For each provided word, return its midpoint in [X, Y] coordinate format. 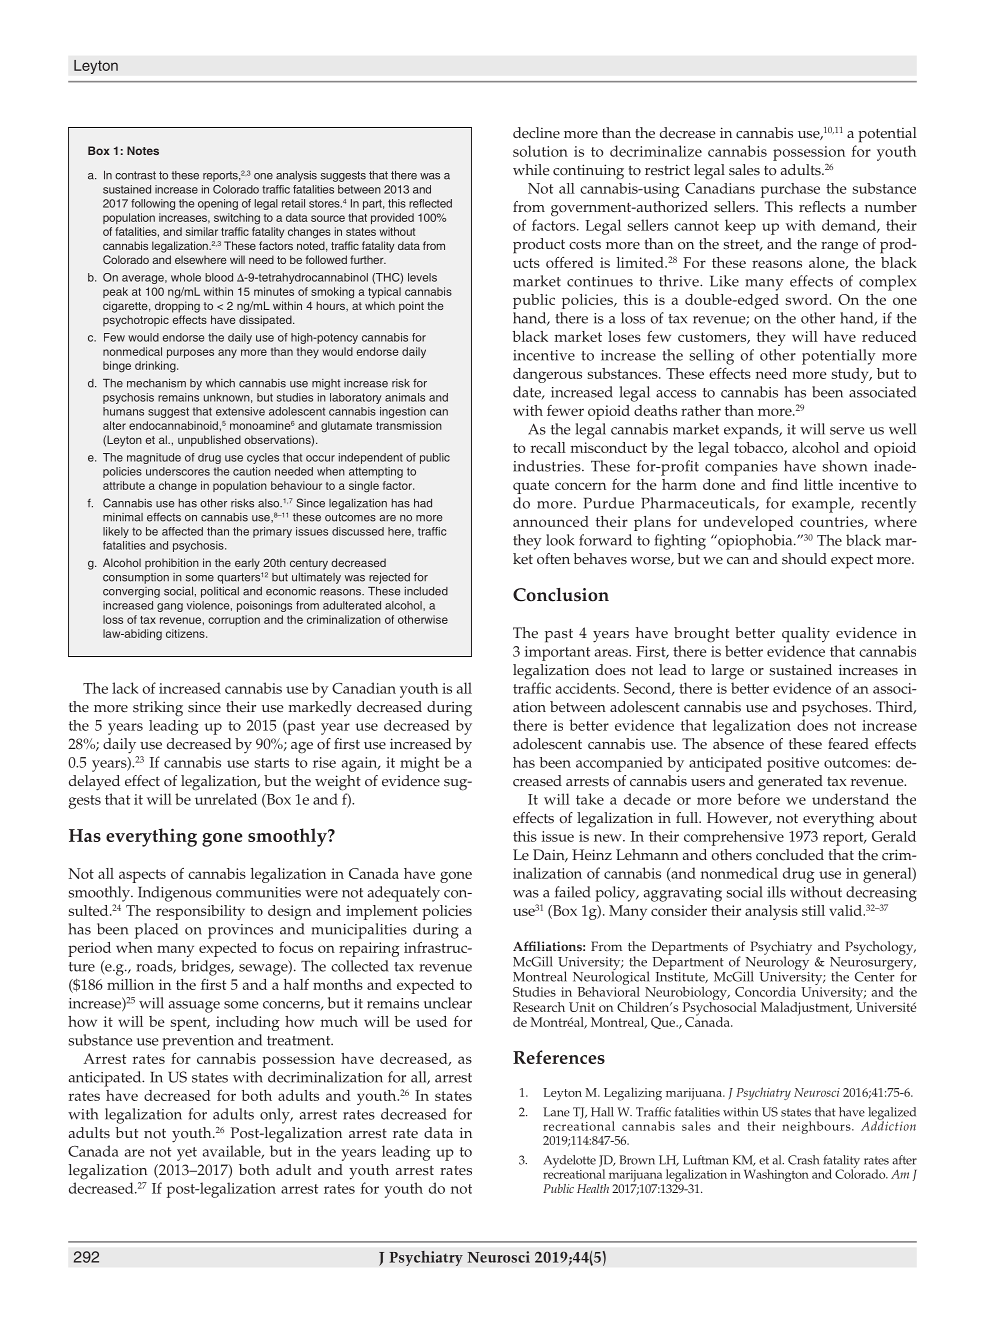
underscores [178, 471]
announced [551, 521]
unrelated [226, 799]
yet [187, 1154]
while [531, 170]
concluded [790, 855]
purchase [790, 190]
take [590, 799]
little [818, 484]
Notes [143, 150]
